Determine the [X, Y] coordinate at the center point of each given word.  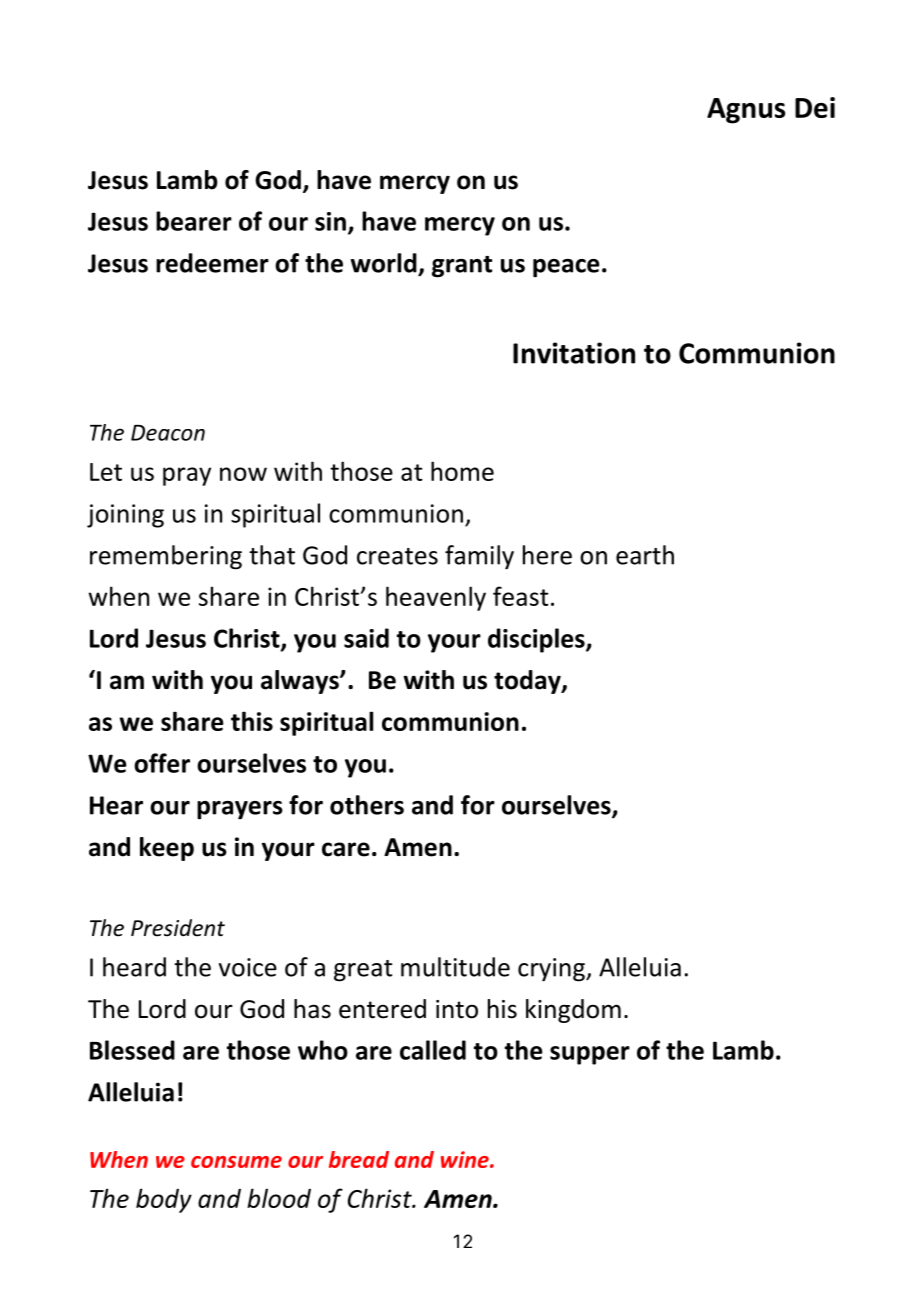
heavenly [436, 598]
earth [645, 555]
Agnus [746, 111]
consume [236, 1162]
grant [462, 267]
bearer [194, 221]
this [252, 721]
